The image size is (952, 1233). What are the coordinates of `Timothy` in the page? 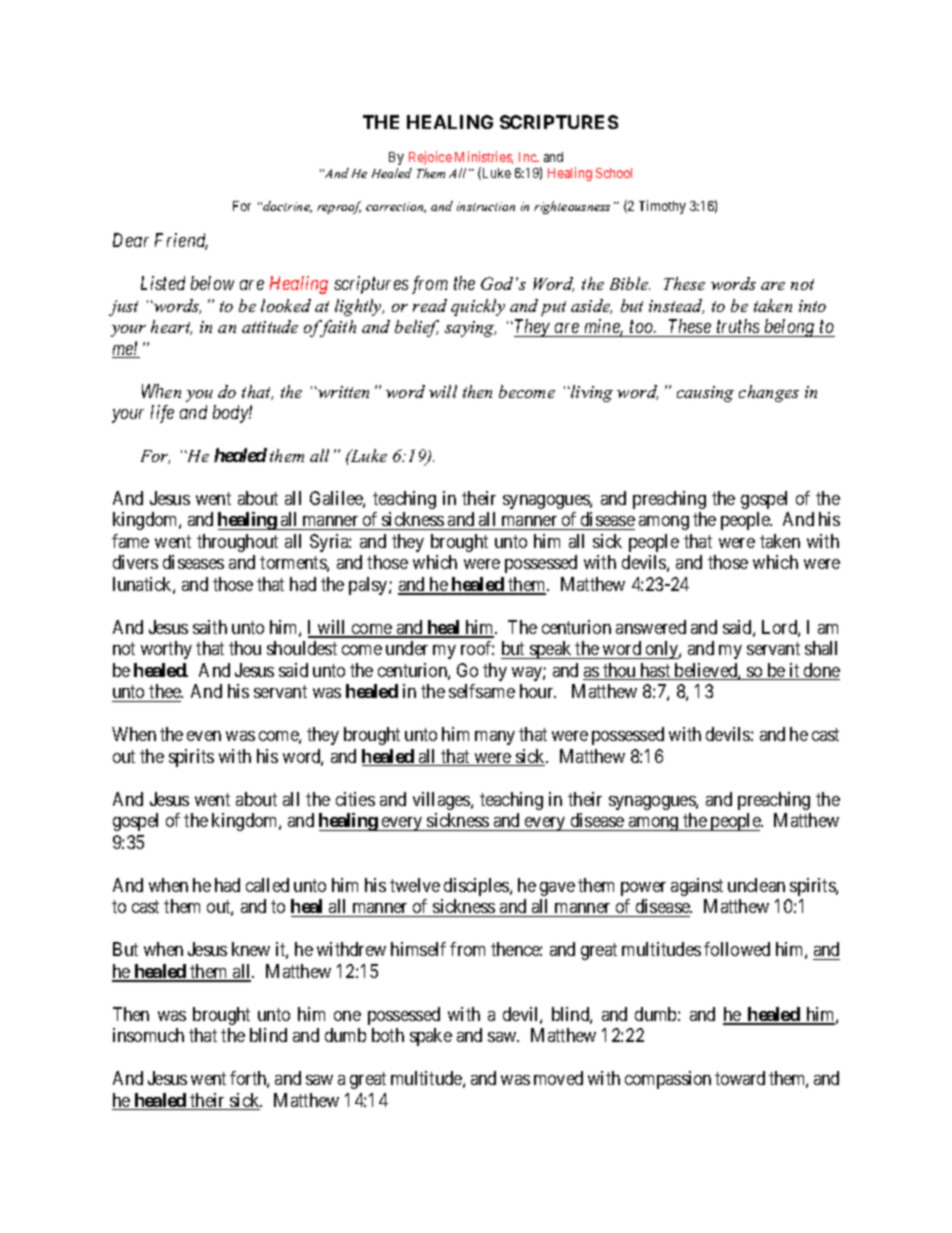 It's located at (662, 207).
